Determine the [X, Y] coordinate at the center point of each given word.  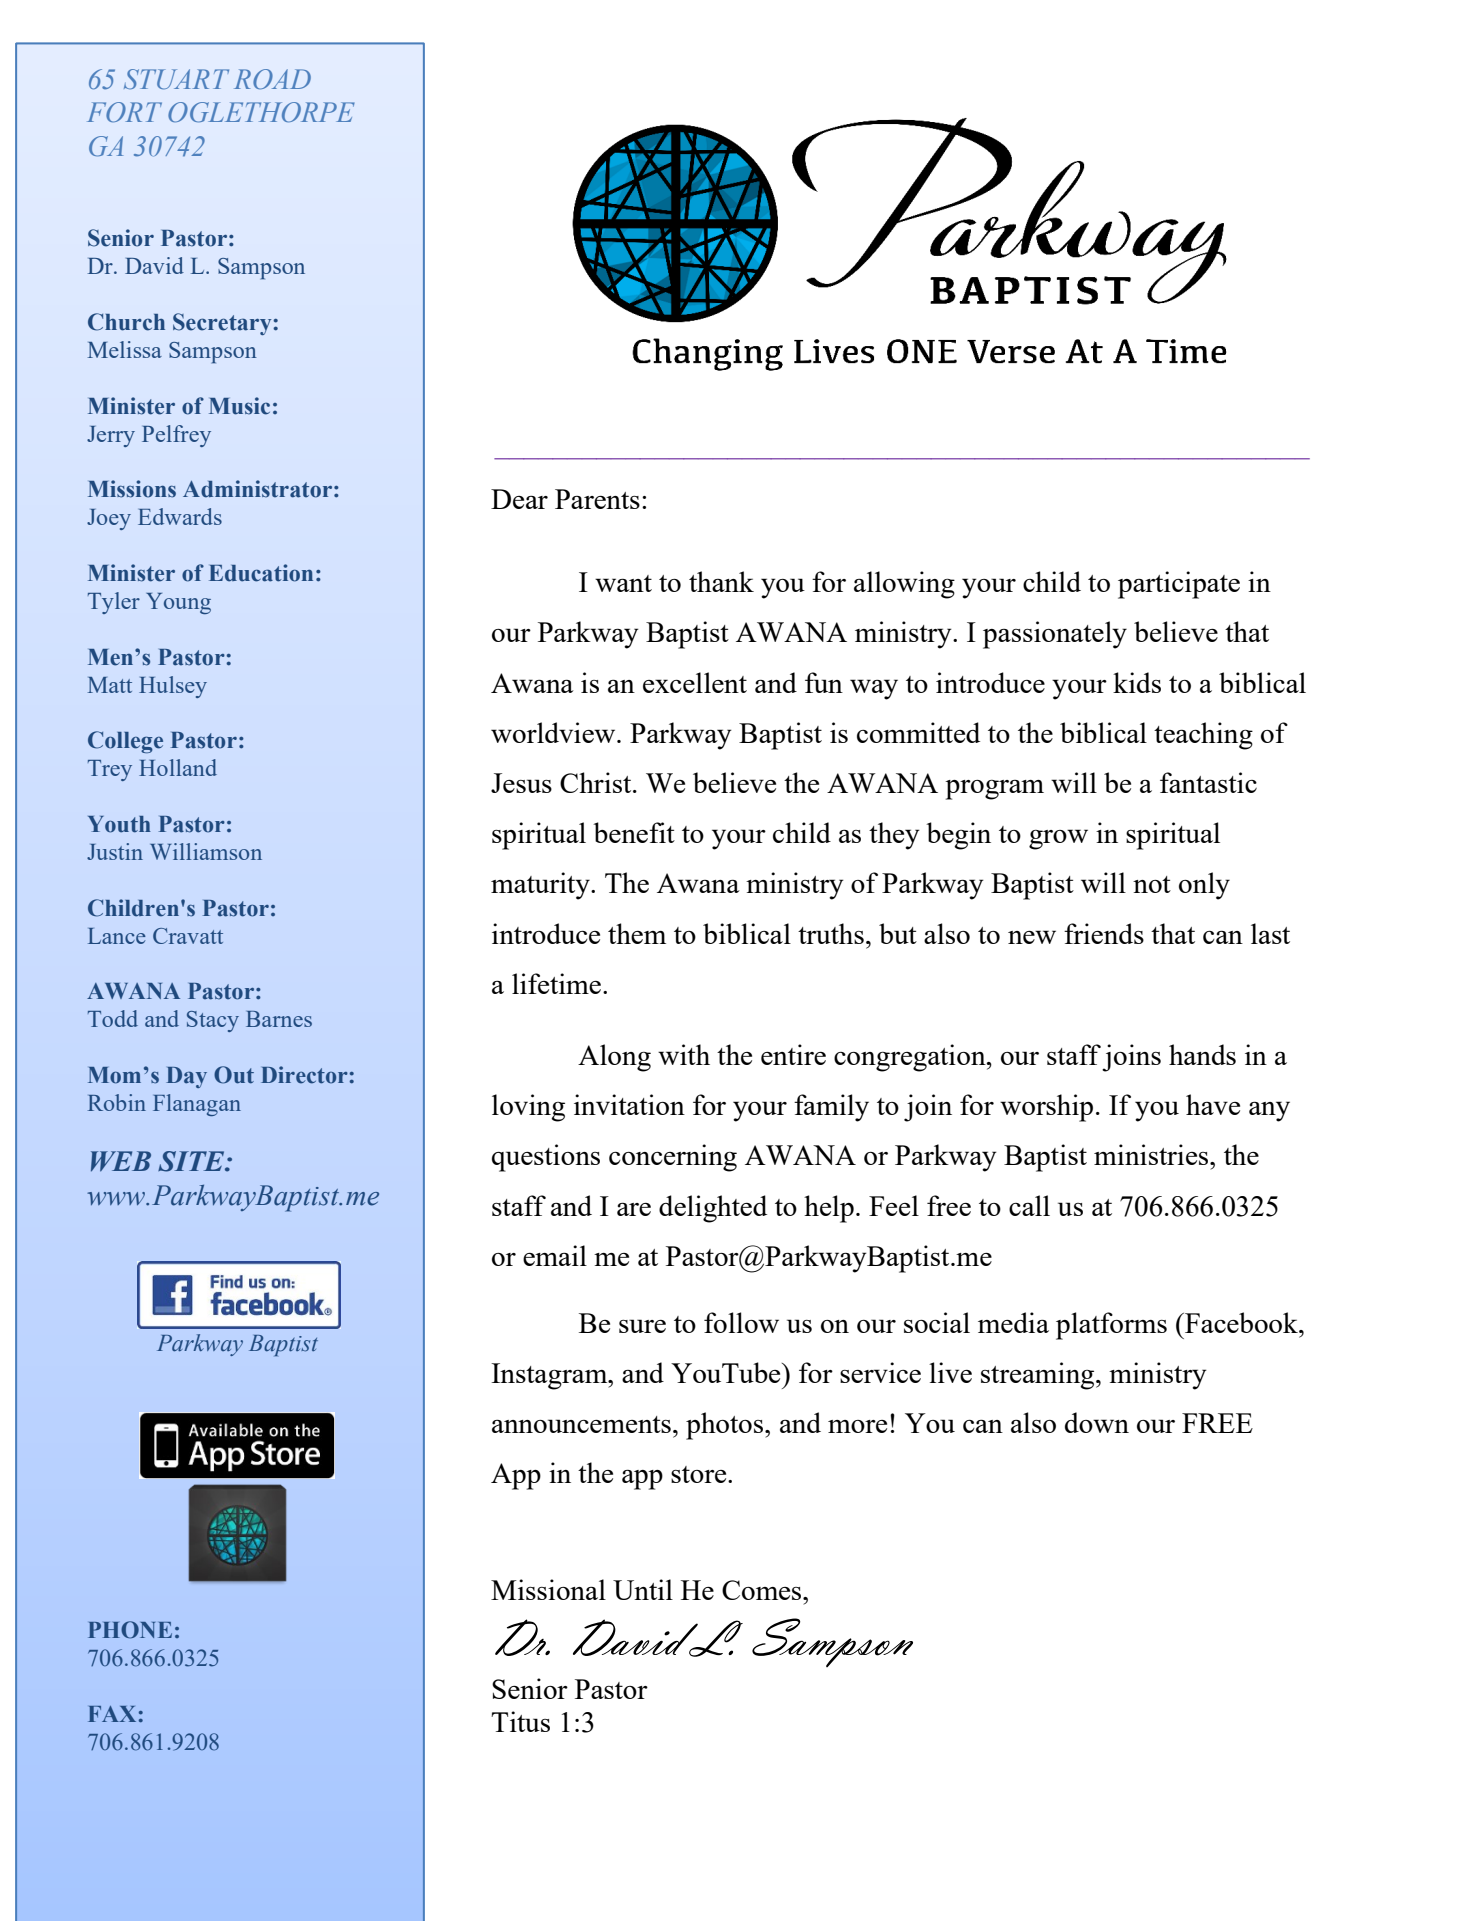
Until [643, 1589]
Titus [520, 1721]
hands [1202, 1054]
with [684, 1054]
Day [186, 1077]
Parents [597, 499]
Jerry [111, 436]
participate [1179, 585]
